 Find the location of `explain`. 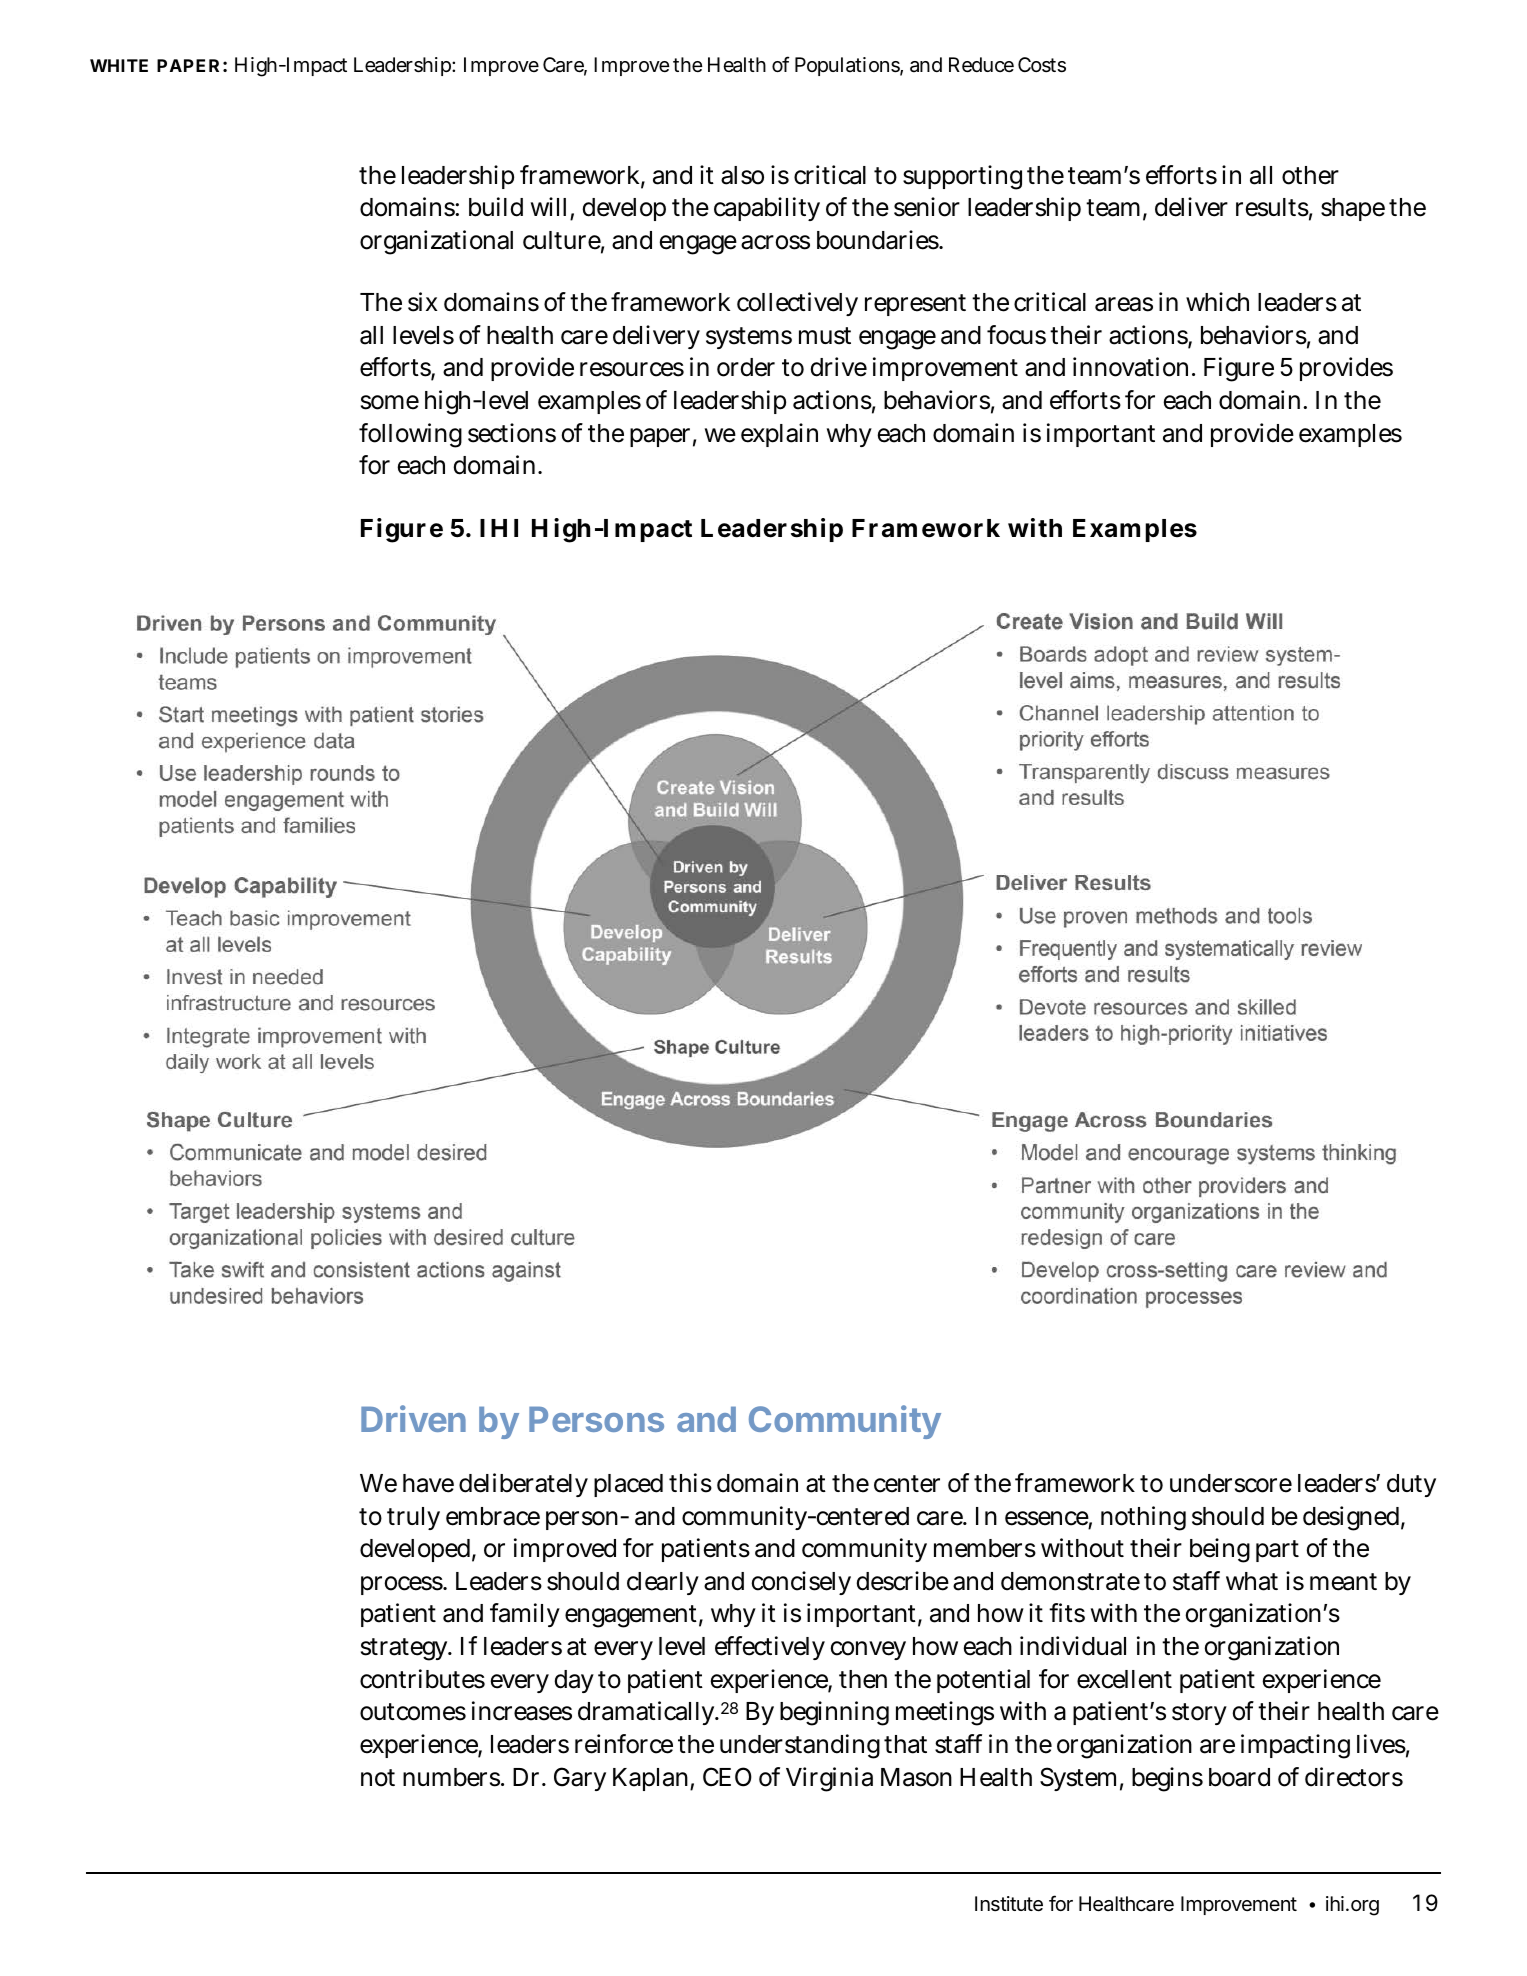

explain is located at coordinates (779, 435).
